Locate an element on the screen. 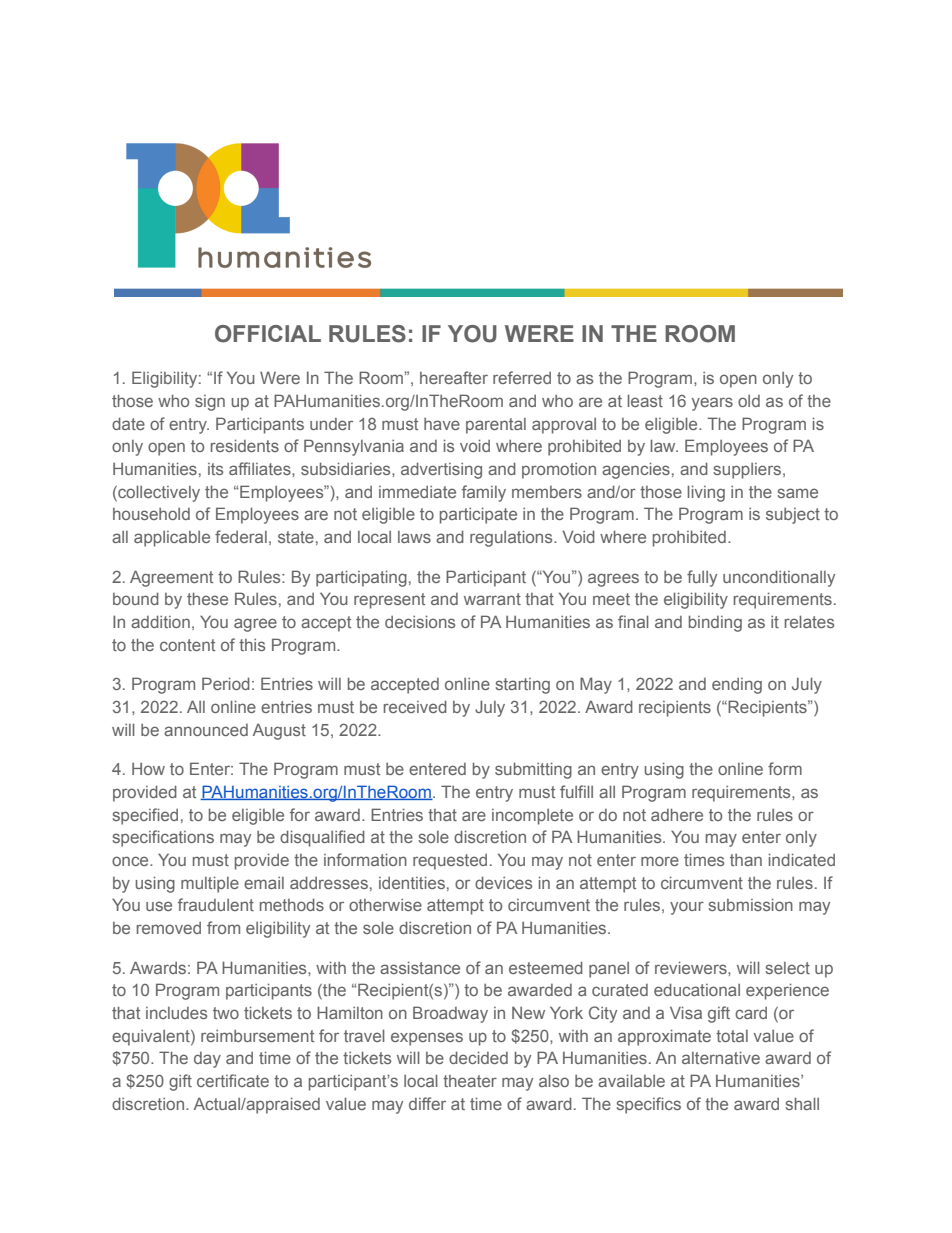  submission is located at coordinates (750, 904).
